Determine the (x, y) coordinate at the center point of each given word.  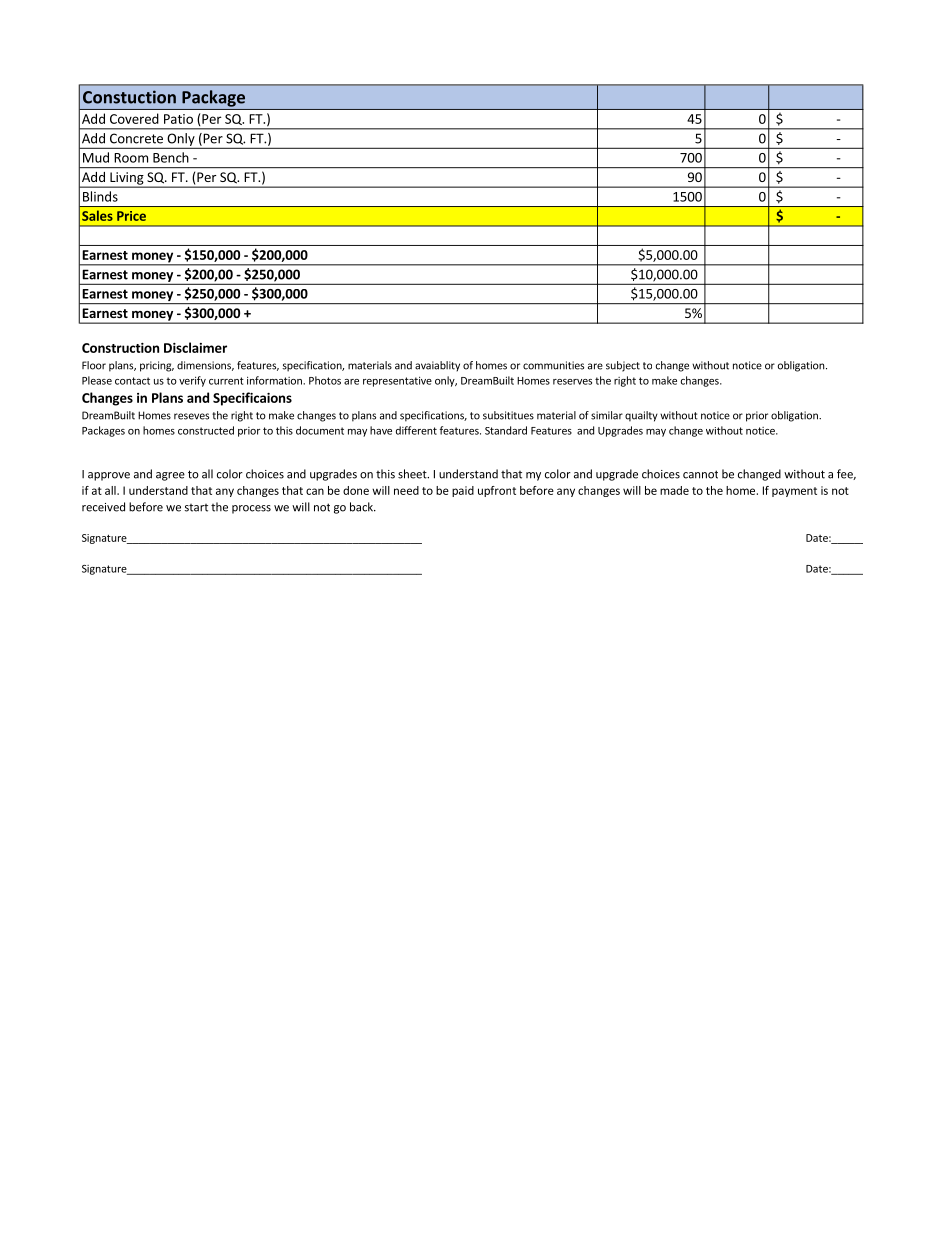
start (196, 508)
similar (607, 415)
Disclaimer (195, 347)
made (674, 490)
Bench (171, 157)
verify (192, 381)
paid (463, 491)
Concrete (136, 138)
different (416, 430)
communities (553, 365)
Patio (178, 119)
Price (131, 216)
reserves (572, 382)
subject (623, 366)
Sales (97, 215)
